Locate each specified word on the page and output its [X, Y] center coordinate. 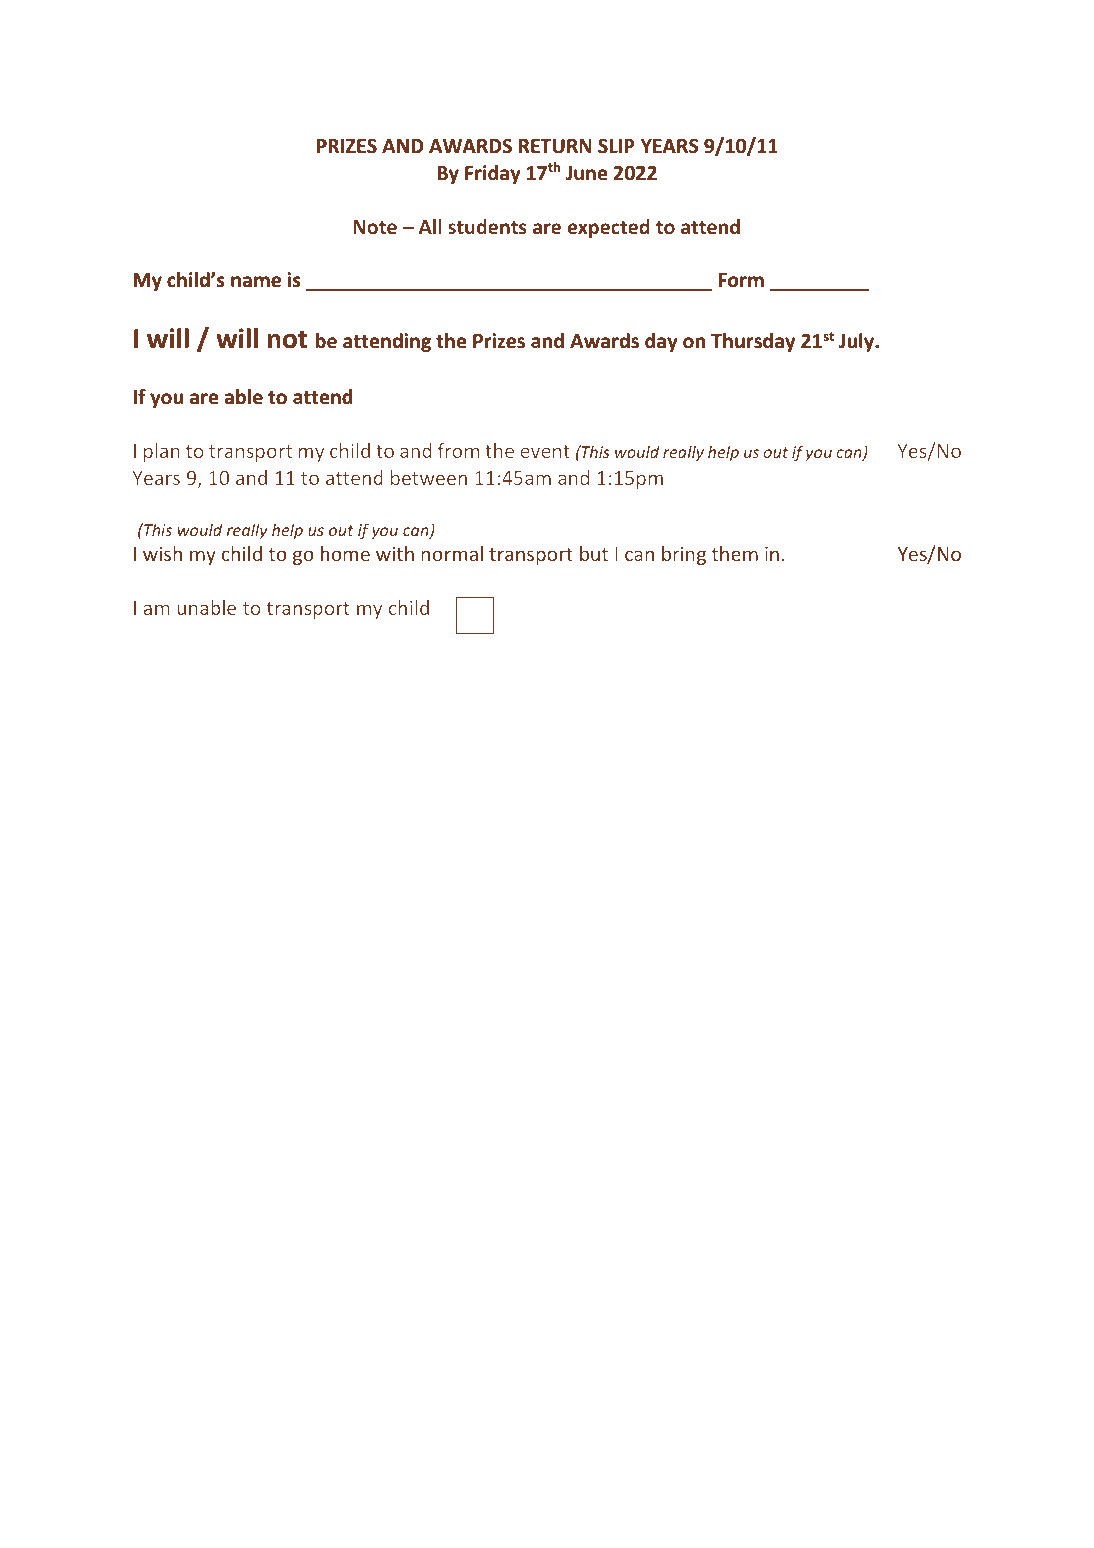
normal [452, 553]
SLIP [616, 146]
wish [162, 553]
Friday [493, 174]
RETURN [555, 146]
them [735, 553]
